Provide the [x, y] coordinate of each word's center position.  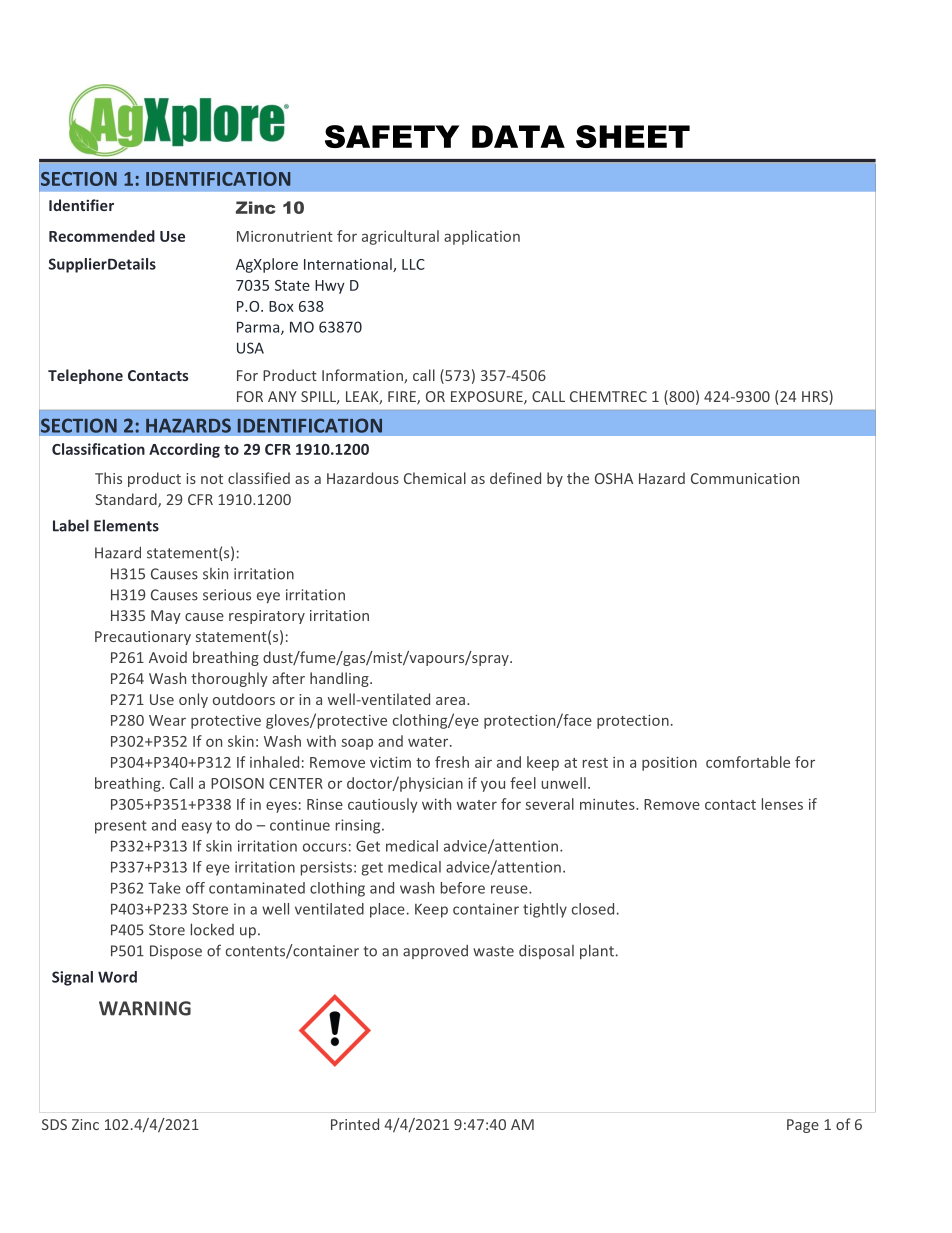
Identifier [81, 205]
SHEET [633, 136]
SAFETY [392, 136]
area [450, 701]
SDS [54, 1124]
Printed [355, 1124]
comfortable [748, 762]
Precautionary [143, 638]
